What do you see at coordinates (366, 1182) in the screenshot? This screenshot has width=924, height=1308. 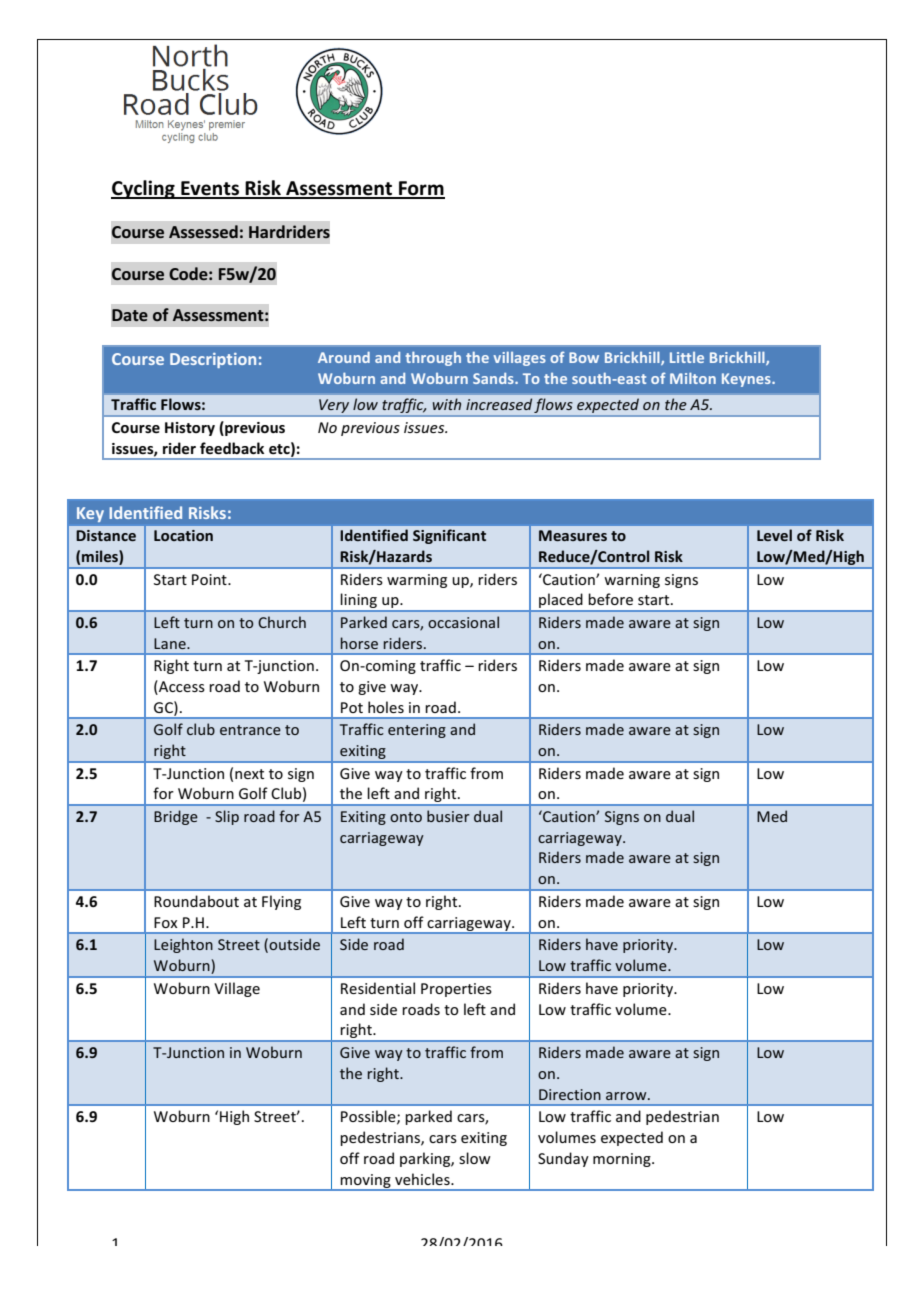 I see `moving` at bounding box center [366, 1182].
